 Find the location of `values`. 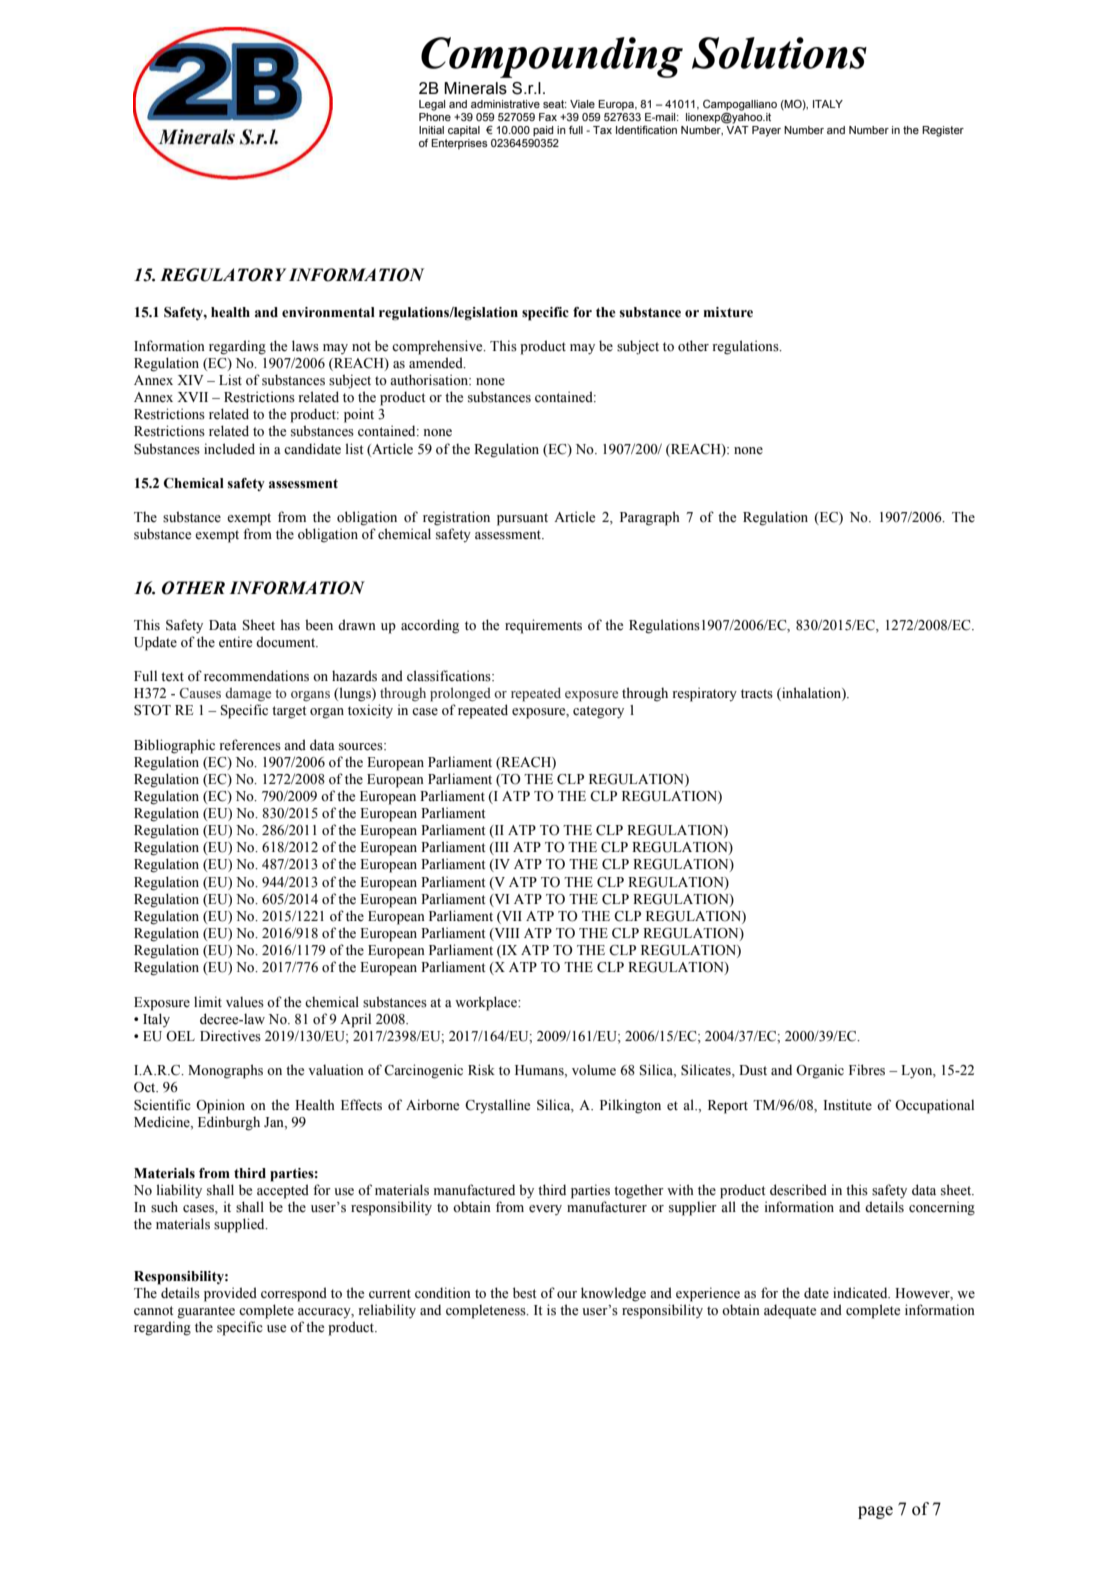

values is located at coordinates (245, 1002).
